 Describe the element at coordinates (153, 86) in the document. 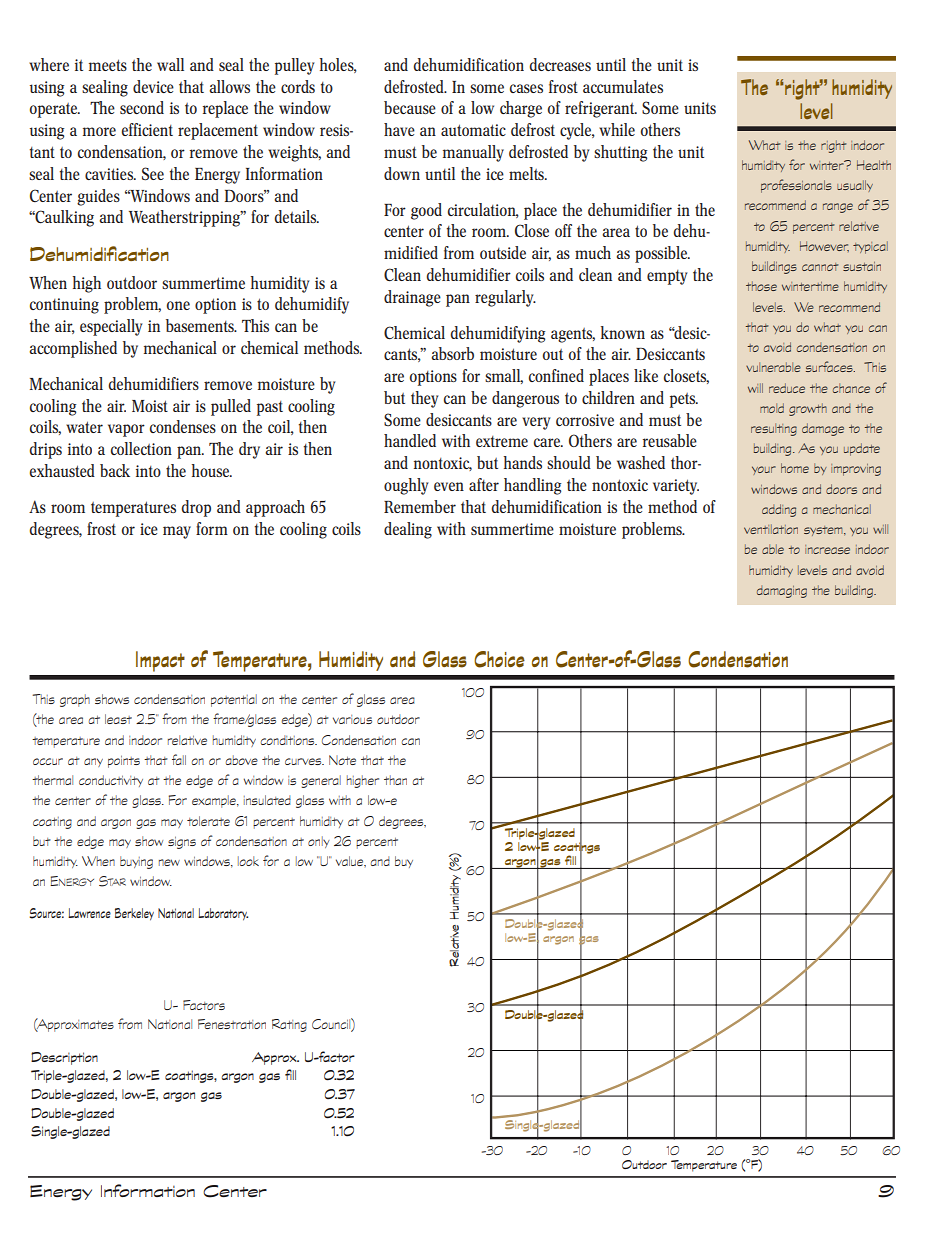

I see `device` at that location.
